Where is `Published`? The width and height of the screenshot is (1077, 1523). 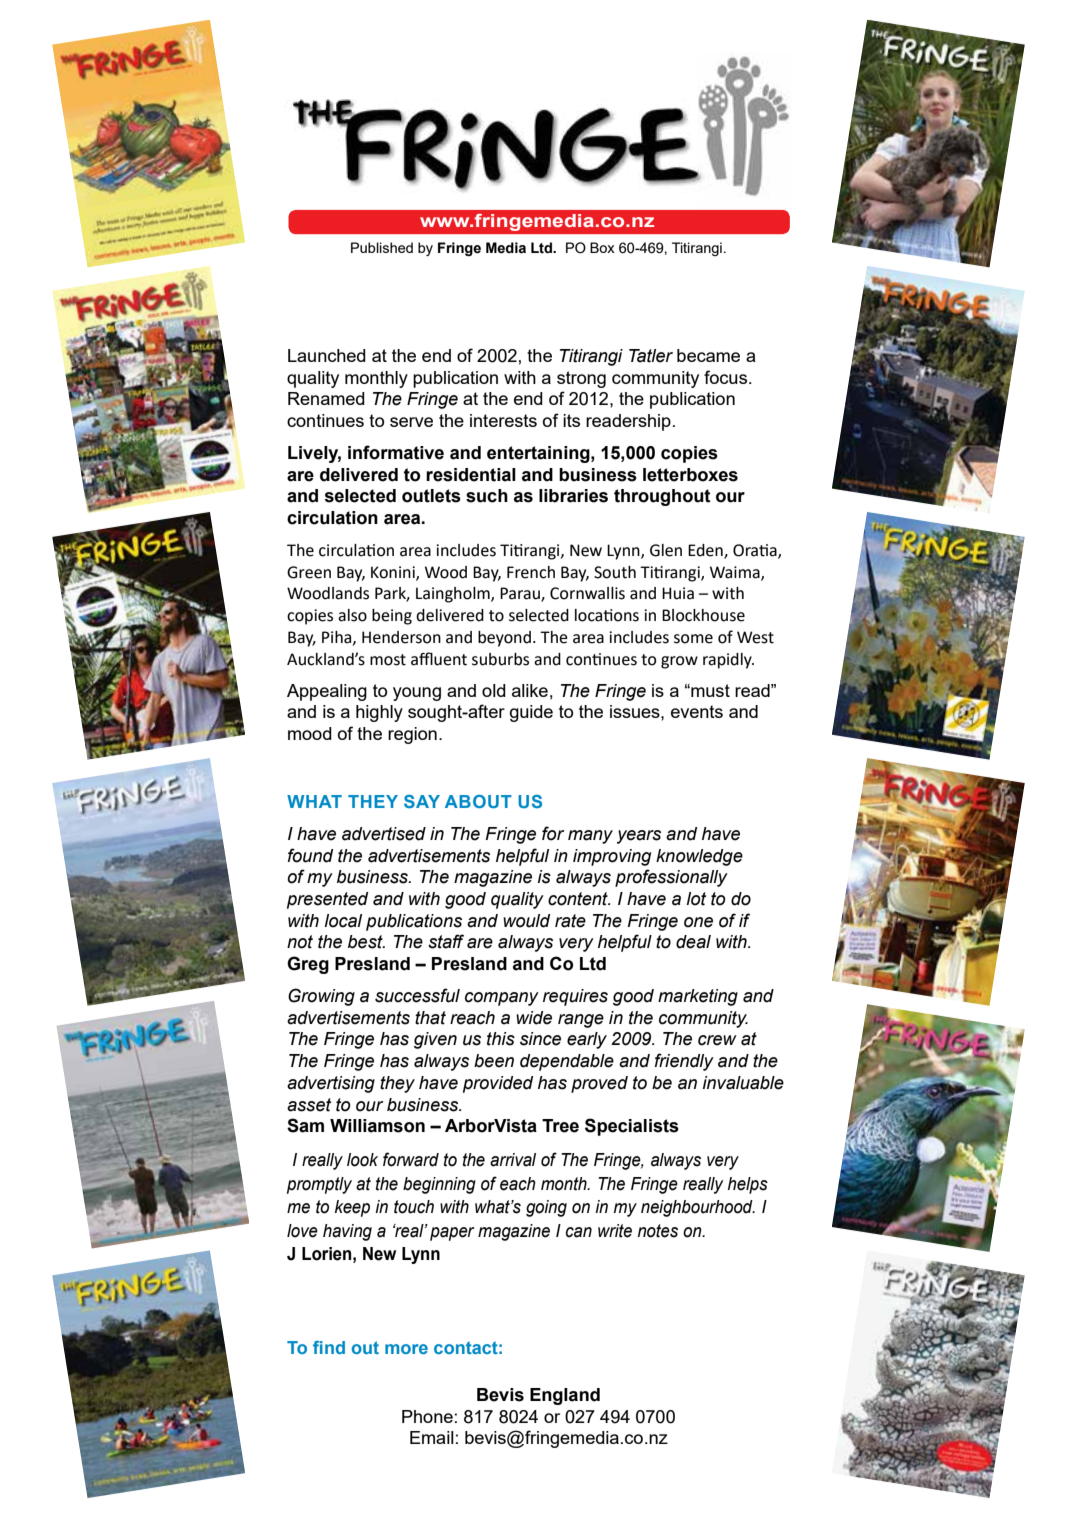 Published is located at coordinates (382, 247).
